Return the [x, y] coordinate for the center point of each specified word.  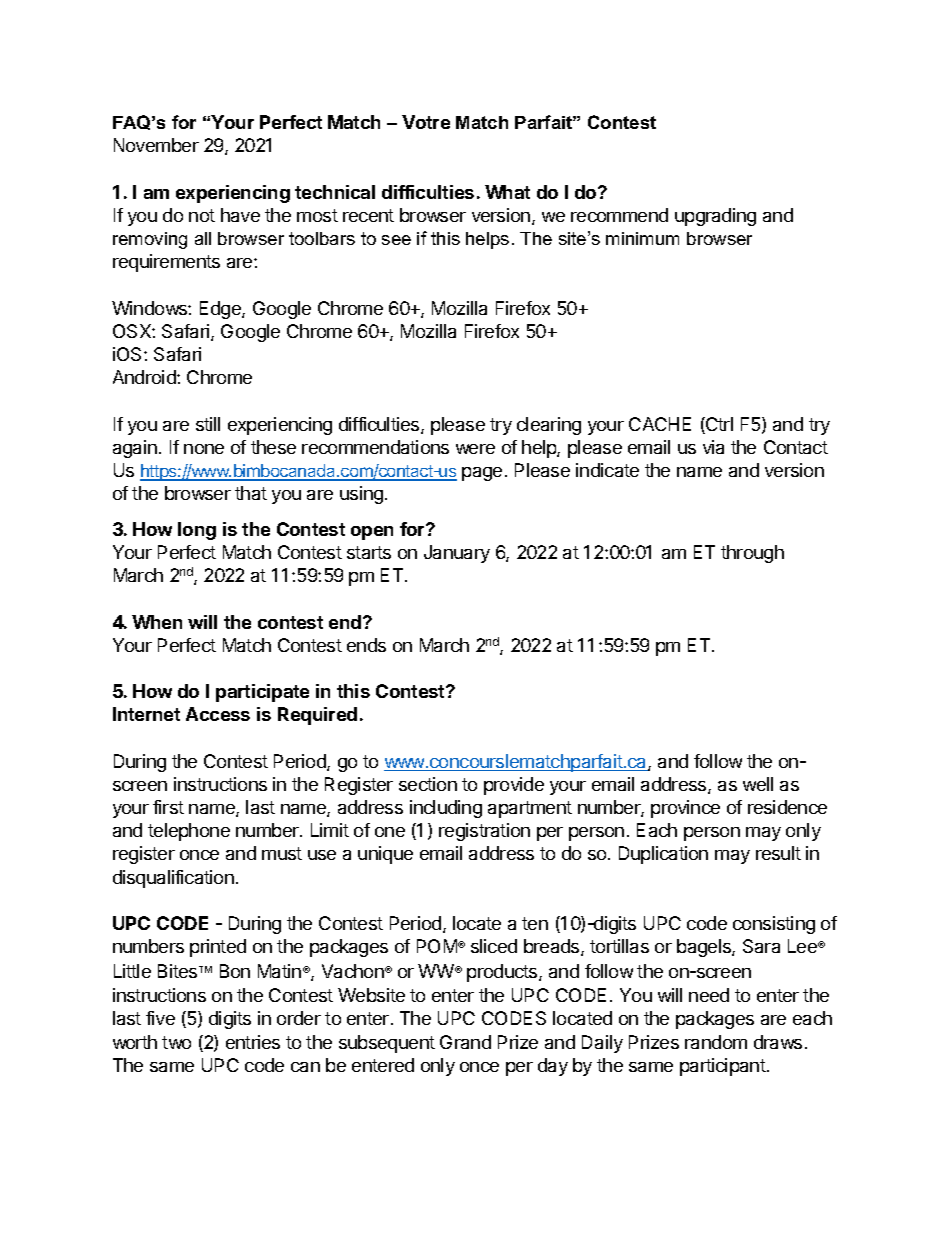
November [156, 145]
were [475, 449]
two [176, 1042]
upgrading [715, 217]
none [204, 449]
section [428, 784]
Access [218, 714]
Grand [465, 1042]
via [713, 447]
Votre [426, 122]
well [758, 784]
